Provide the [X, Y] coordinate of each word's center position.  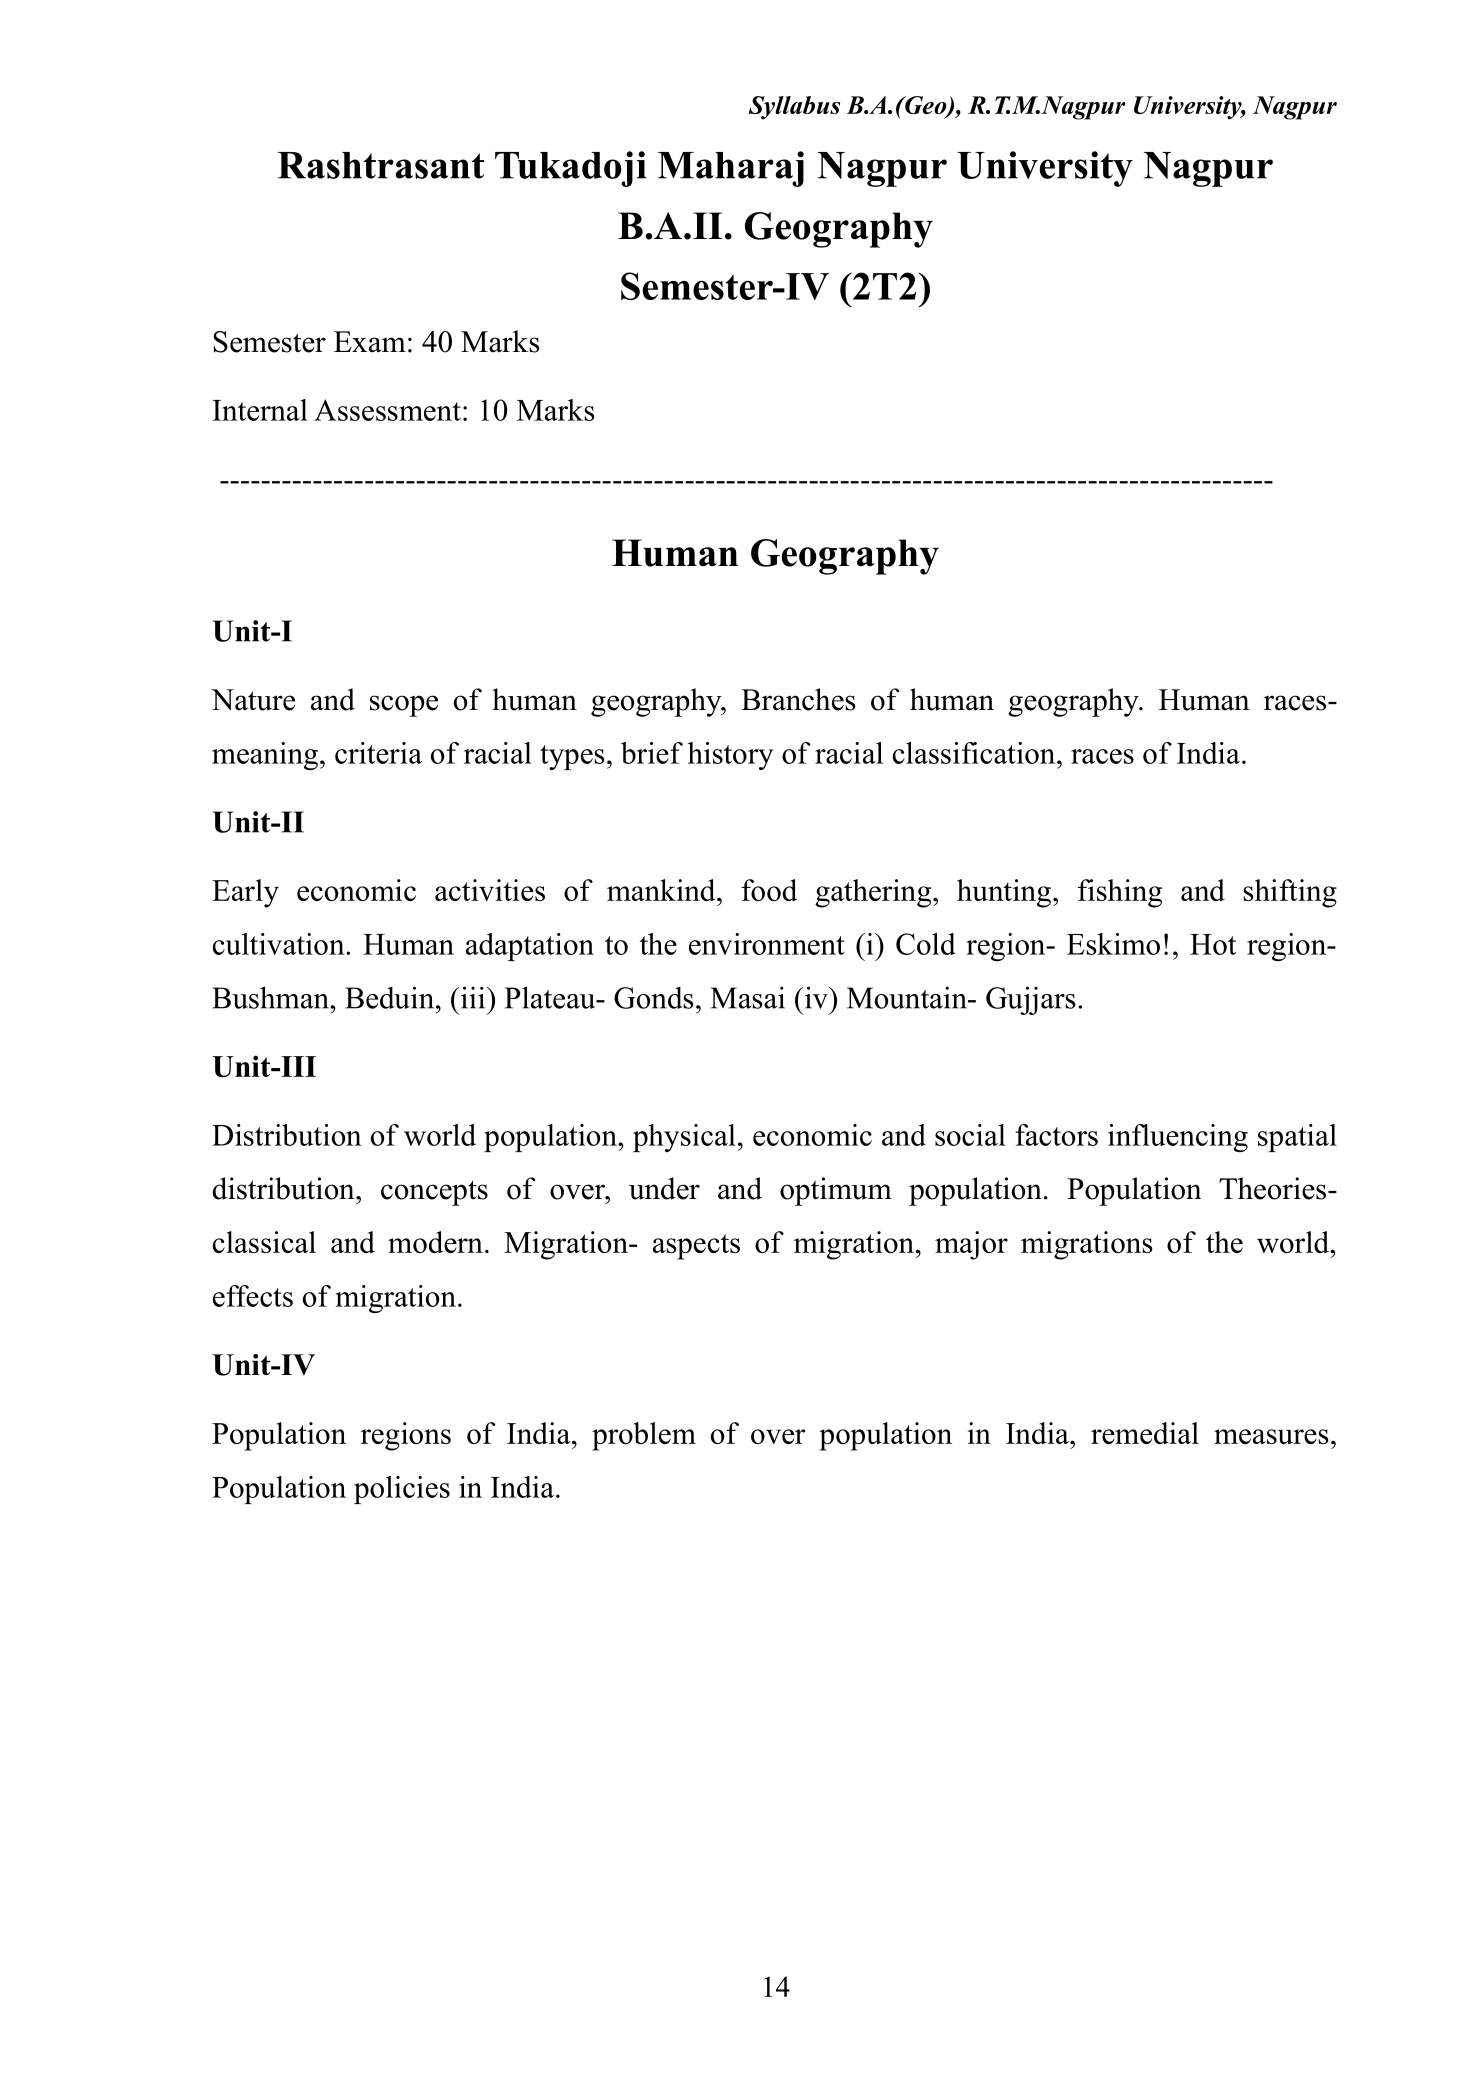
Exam [370, 342]
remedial [1145, 1433]
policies [402, 1490]
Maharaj [731, 169]
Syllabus [794, 108]
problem [644, 1436]
